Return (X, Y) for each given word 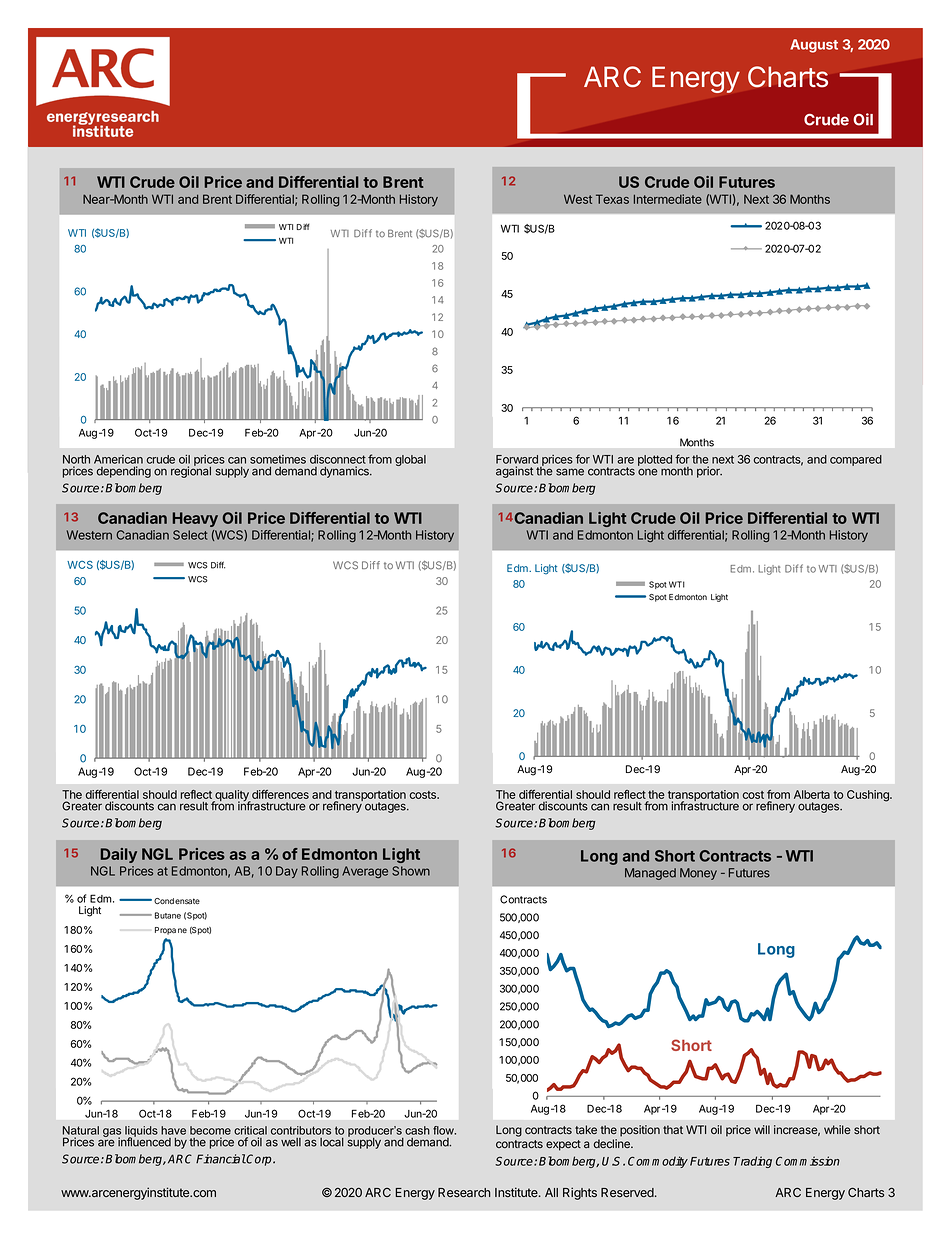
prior (709, 472)
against (514, 472)
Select (190, 535)
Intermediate (668, 199)
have (173, 1130)
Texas (612, 199)
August (814, 46)
